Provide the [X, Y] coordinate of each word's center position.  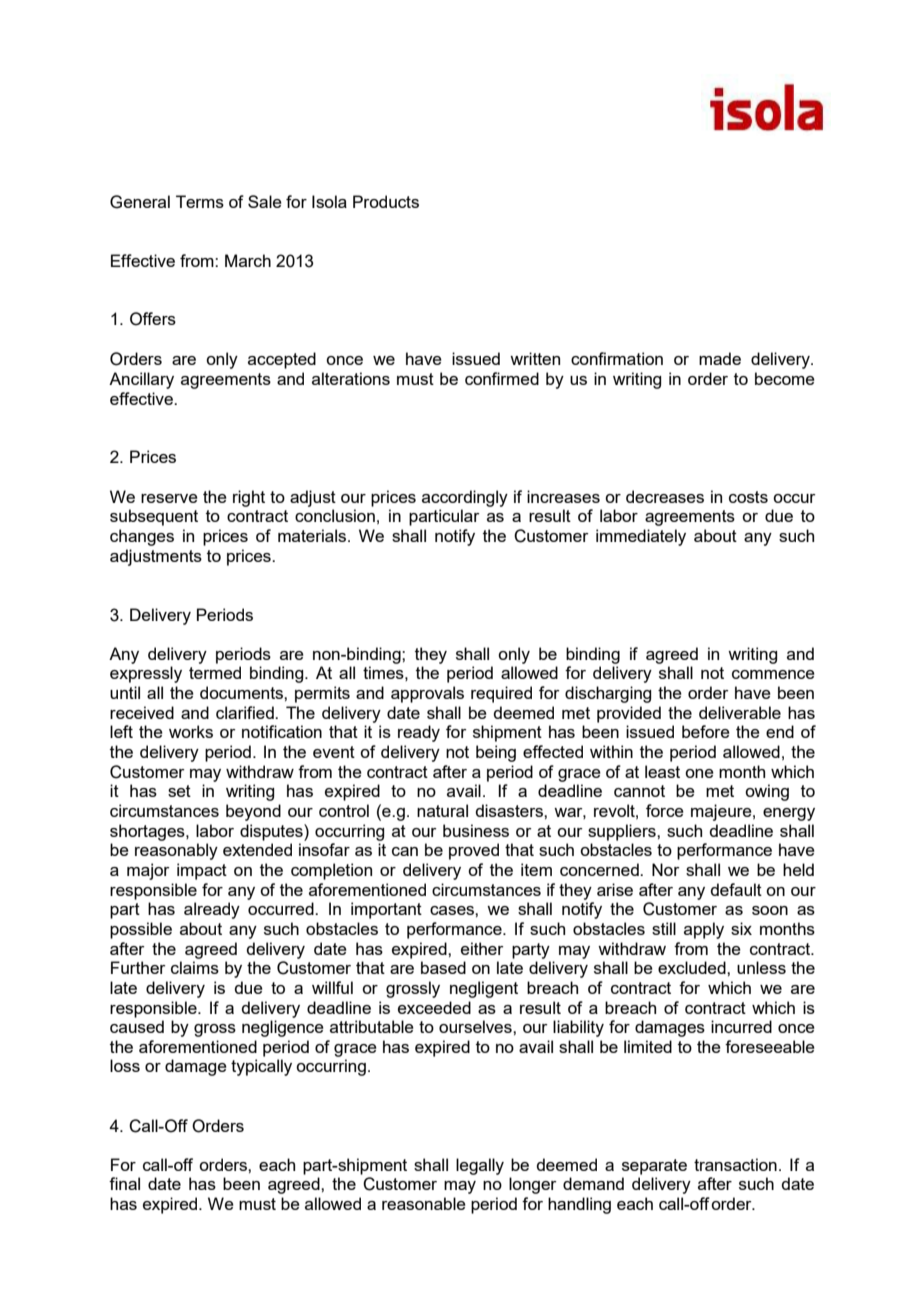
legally [480, 1166]
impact [202, 871]
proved [474, 851]
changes [142, 537]
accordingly [465, 498]
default [736, 889]
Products [386, 201]
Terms [200, 201]
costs [748, 497]
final [124, 1183]
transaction [735, 1164]
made [720, 358]
